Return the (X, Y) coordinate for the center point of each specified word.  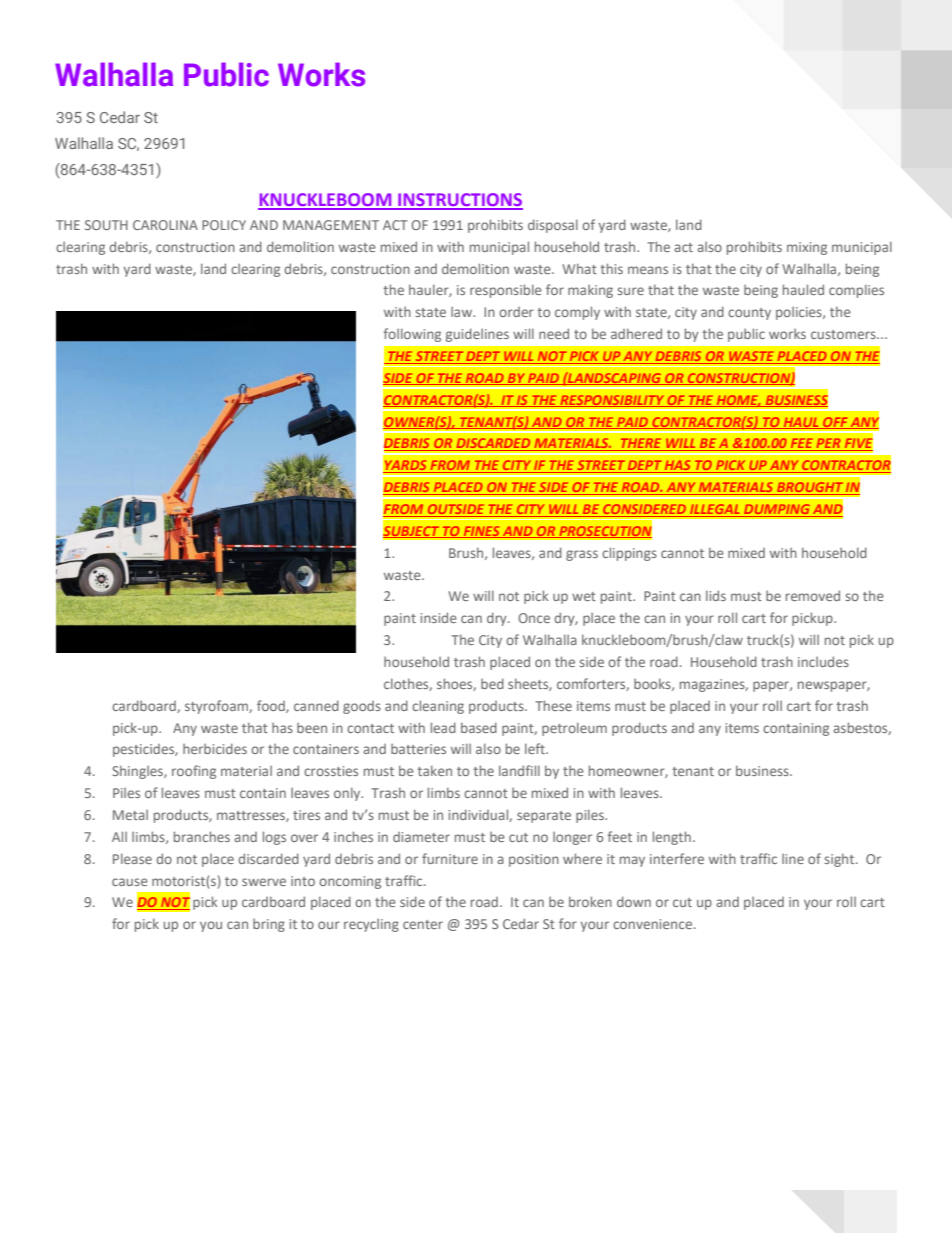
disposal (553, 226)
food (272, 706)
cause (130, 882)
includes (823, 661)
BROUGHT (810, 488)
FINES (481, 532)
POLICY (224, 225)
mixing (807, 248)
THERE (641, 444)
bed (492, 683)
